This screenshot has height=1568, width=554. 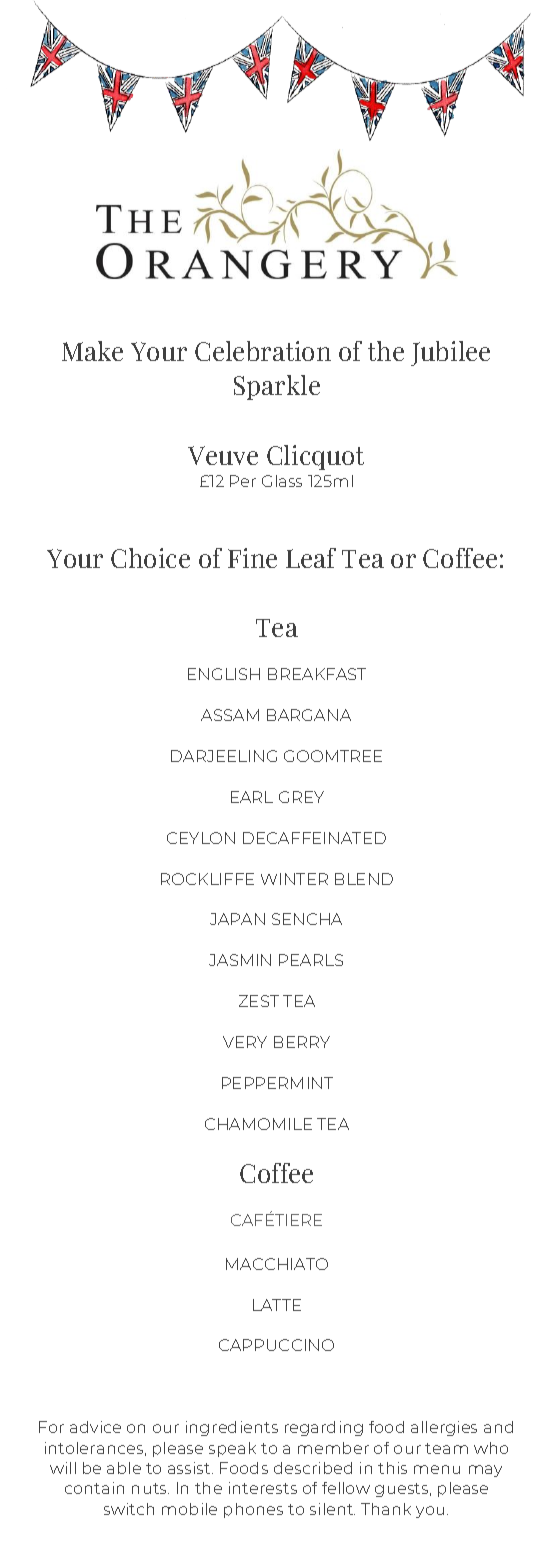 I want to click on CEYLON, so click(x=201, y=838).
